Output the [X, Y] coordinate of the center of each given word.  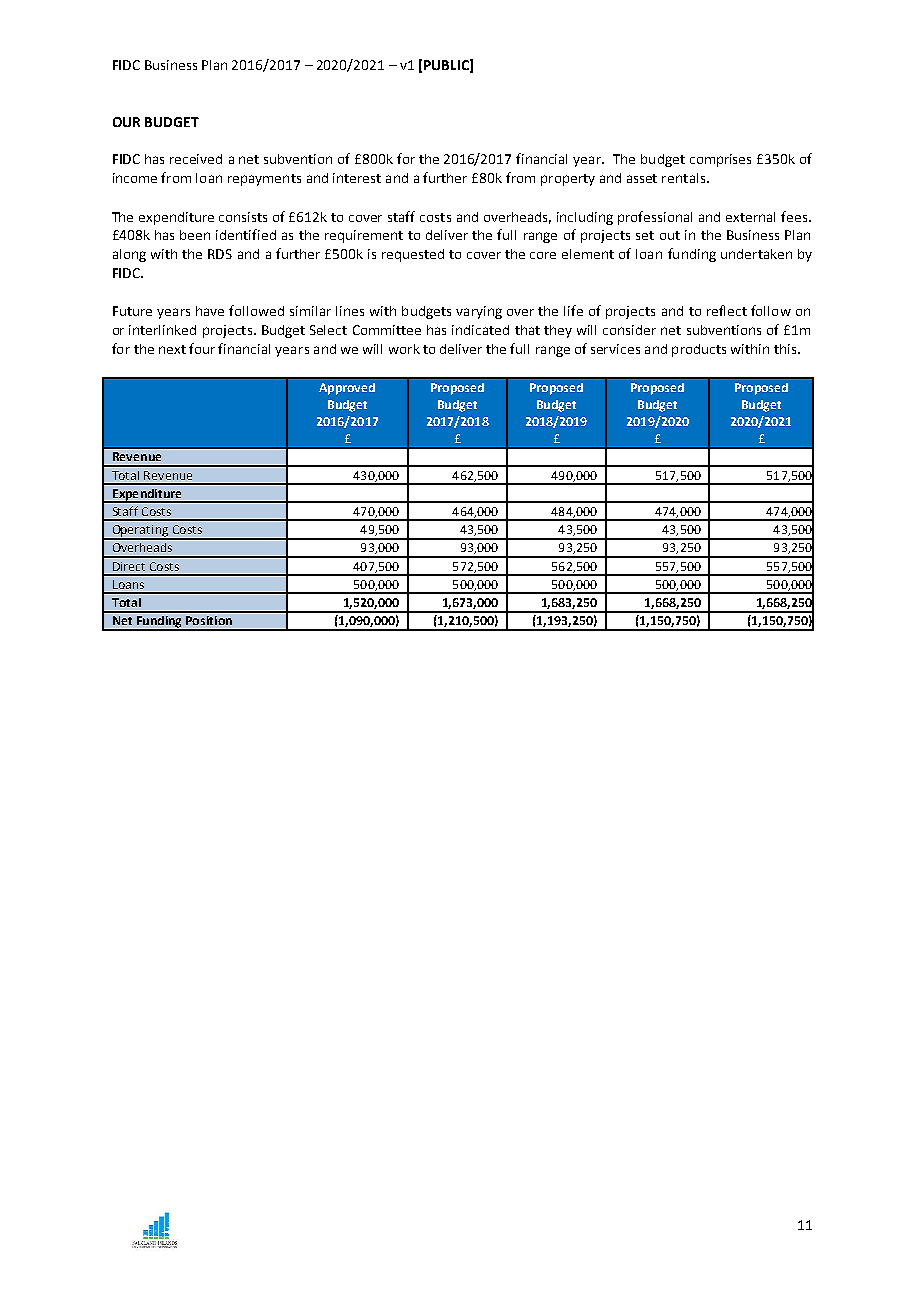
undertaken [756, 254]
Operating [140, 532]
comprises [720, 160]
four [202, 348]
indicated [480, 330]
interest [357, 178]
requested [413, 255]
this [786, 349]
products [699, 350]
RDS [220, 254]
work [404, 349]
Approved [347, 389]
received [196, 159]
